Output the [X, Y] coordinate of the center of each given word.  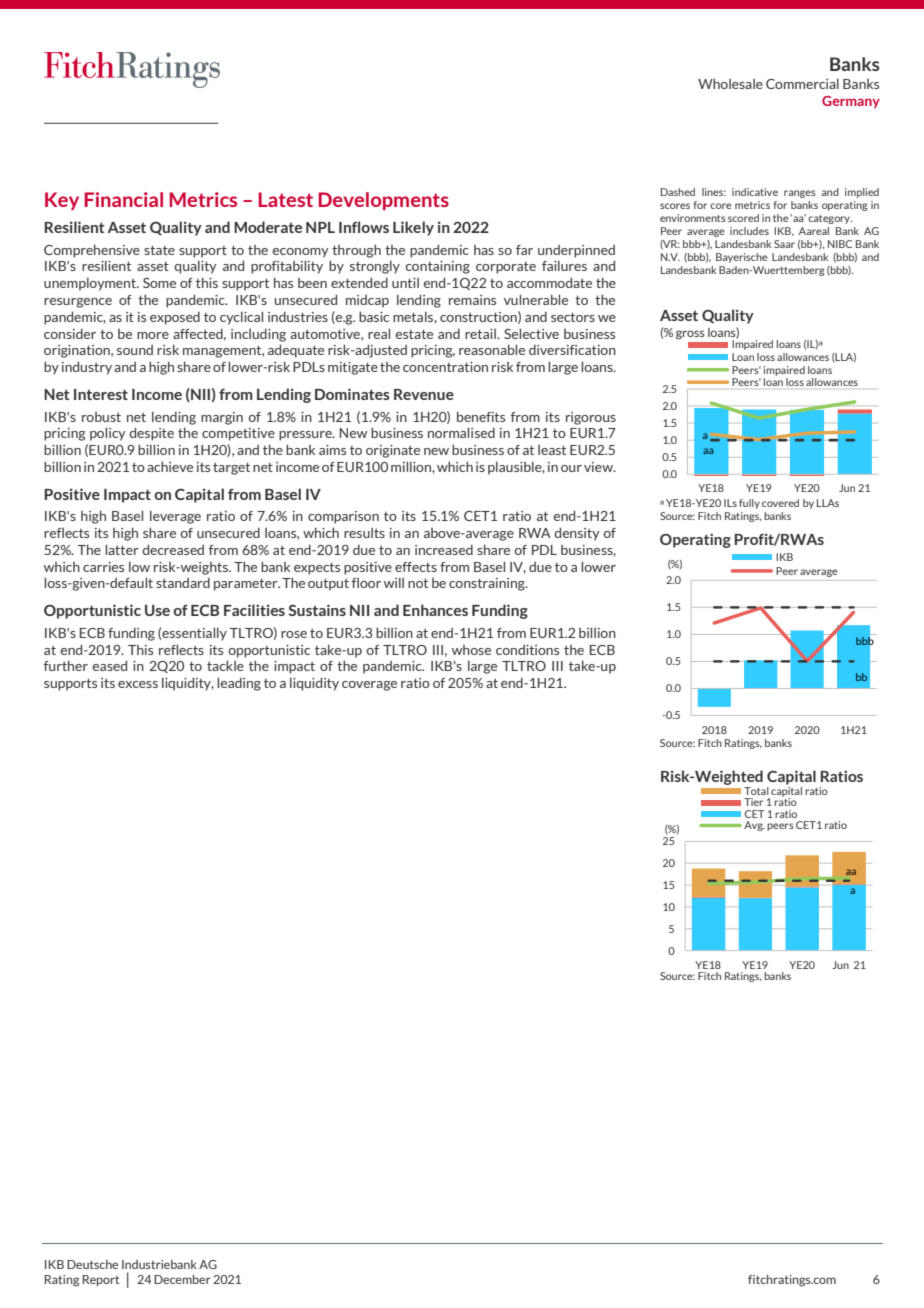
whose [471, 650]
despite [151, 434]
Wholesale [730, 83]
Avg [754, 826]
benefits [481, 416]
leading [239, 684]
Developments [383, 201]
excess [138, 684]
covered [780, 503]
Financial [123, 199]
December [182, 1279]
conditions [527, 650]
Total [756, 791]
